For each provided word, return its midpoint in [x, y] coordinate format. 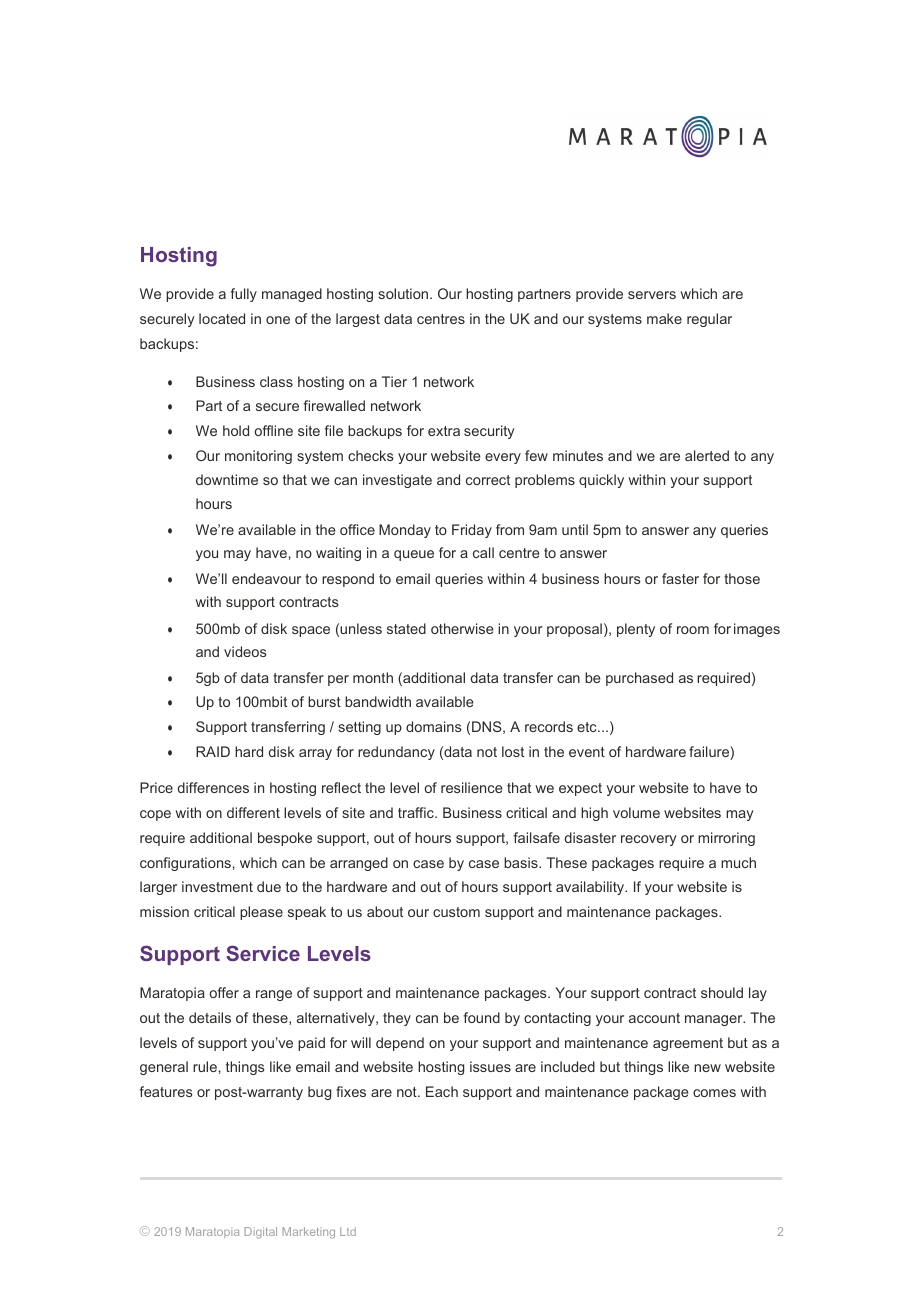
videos [245, 651]
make [664, 318]
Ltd [348, 1231]
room [693, 630]
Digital [260, 1233]
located [222, 318]
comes [714, 1093]
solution [404, 293]
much [738, 862]
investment [217, 886]
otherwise [462, 628]
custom [456, 912]
